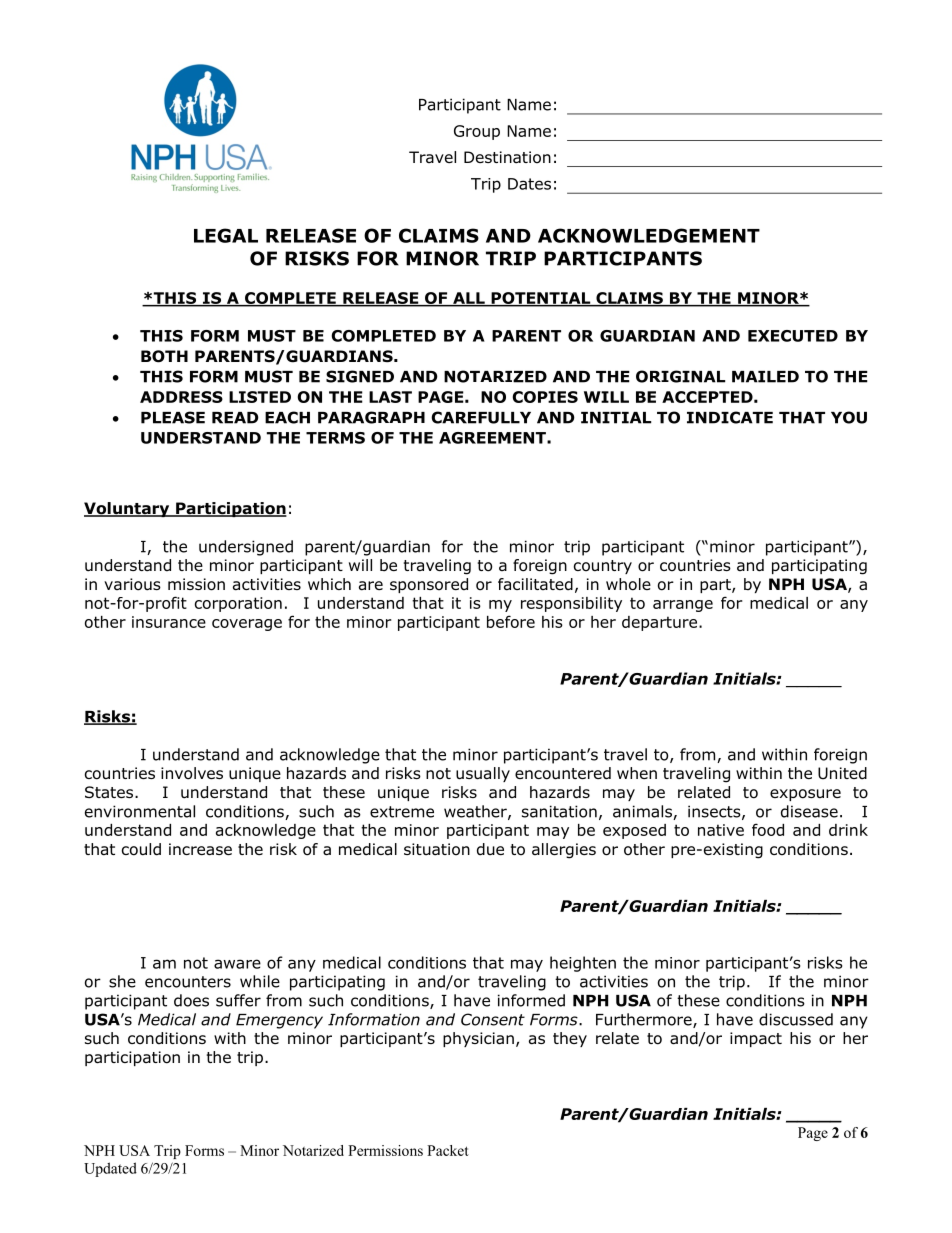 This screenshot has height=1233, width=952. What do you see at coordinates (683, 606) in the screenshot?
I see `arrange` at bounding box center [683, 606].
